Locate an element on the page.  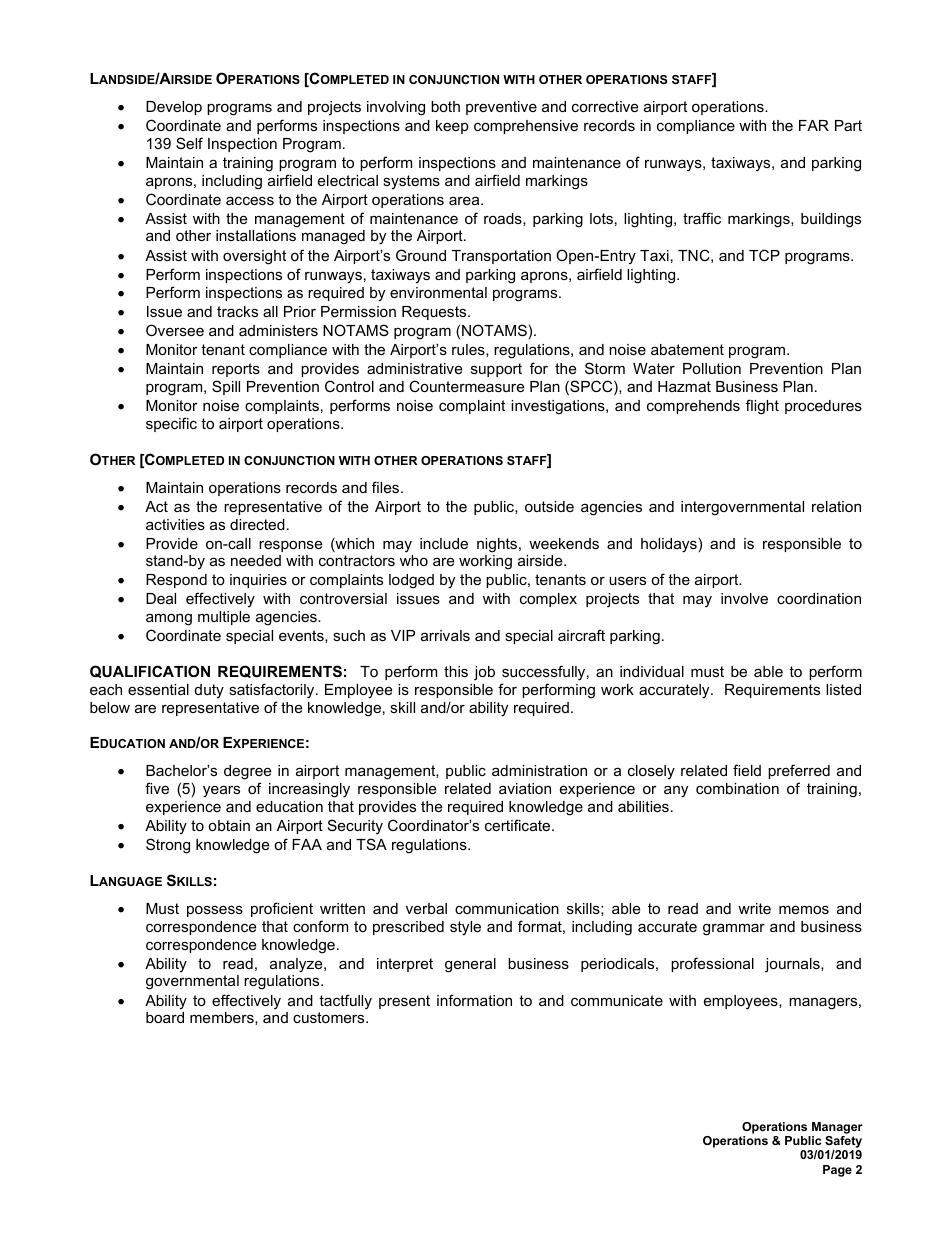
board is located at coordinates (165, 1017).
